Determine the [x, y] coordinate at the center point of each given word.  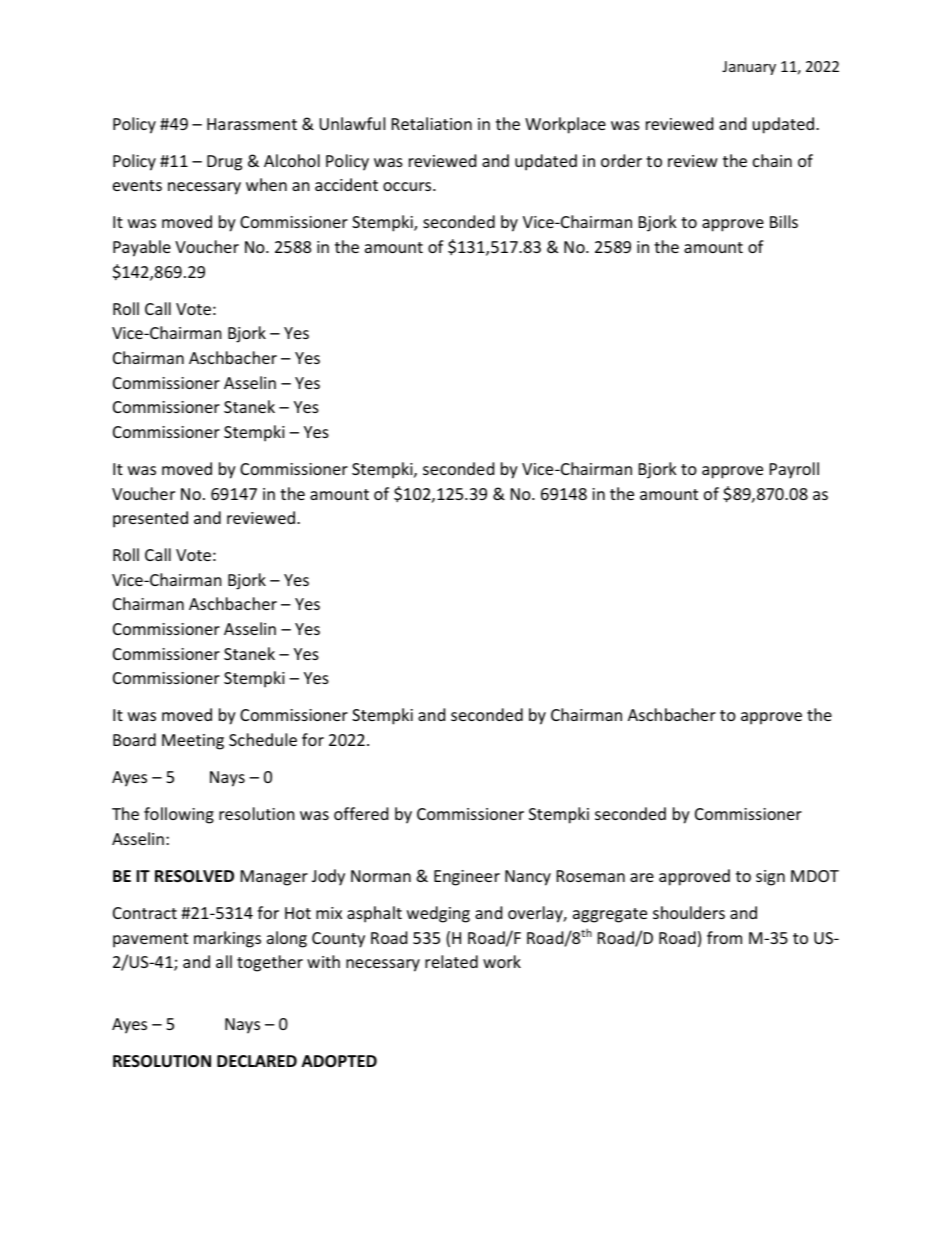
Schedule [263, 739]
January [749, 68]
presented [150, 519]
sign [770, 878]
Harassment [252, 124]
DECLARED [257, 1061]
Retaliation [432, 123]
